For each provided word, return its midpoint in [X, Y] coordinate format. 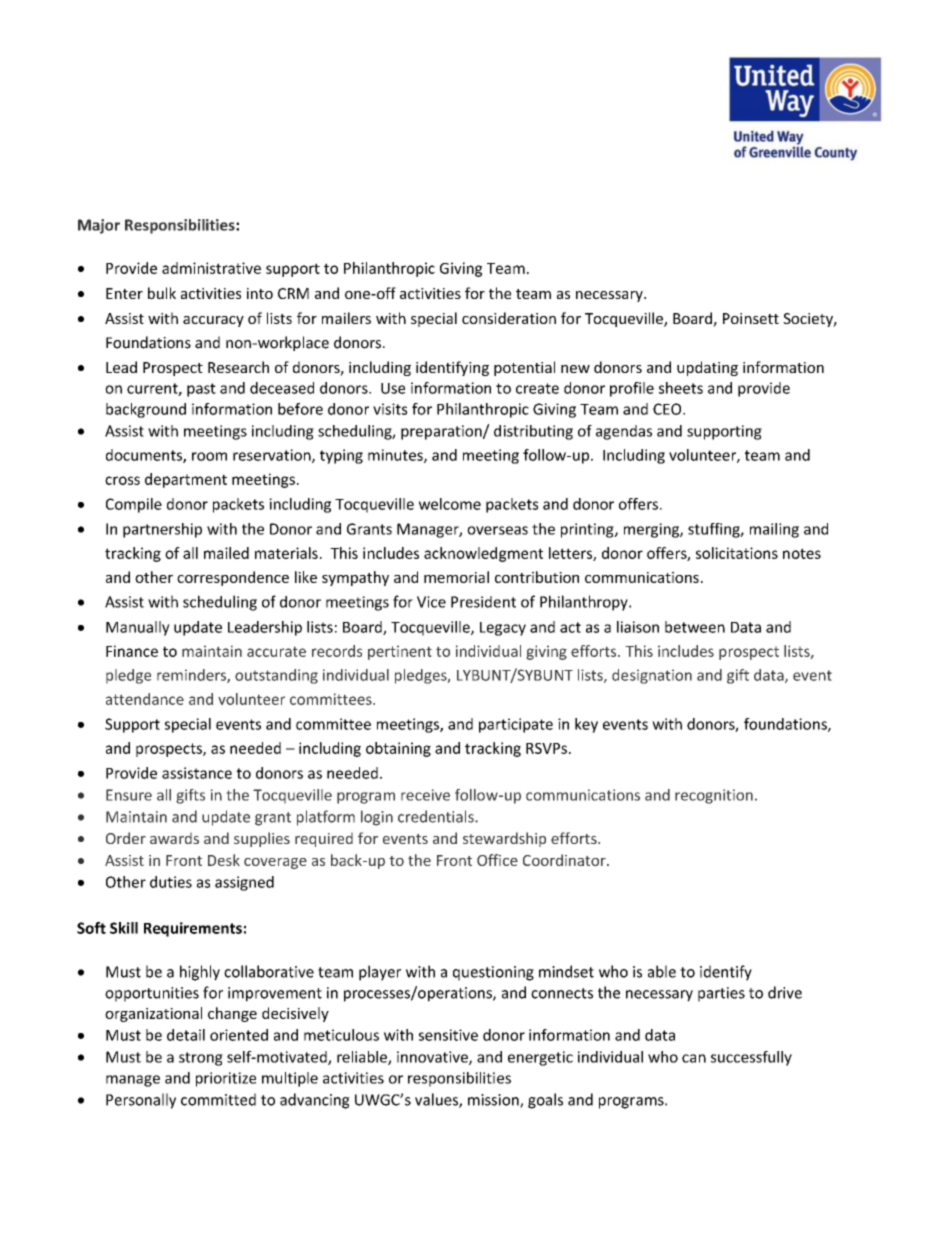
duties [171, 882]
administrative [211, 268]
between [695, 627]
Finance [132, 651]
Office [497, 860]
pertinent [400, 652]
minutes [396, 456]
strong [201, 1059]
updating [707, 368]
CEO [668, 409]
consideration [509, 318]
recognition [714, 796]
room [209, 456]
